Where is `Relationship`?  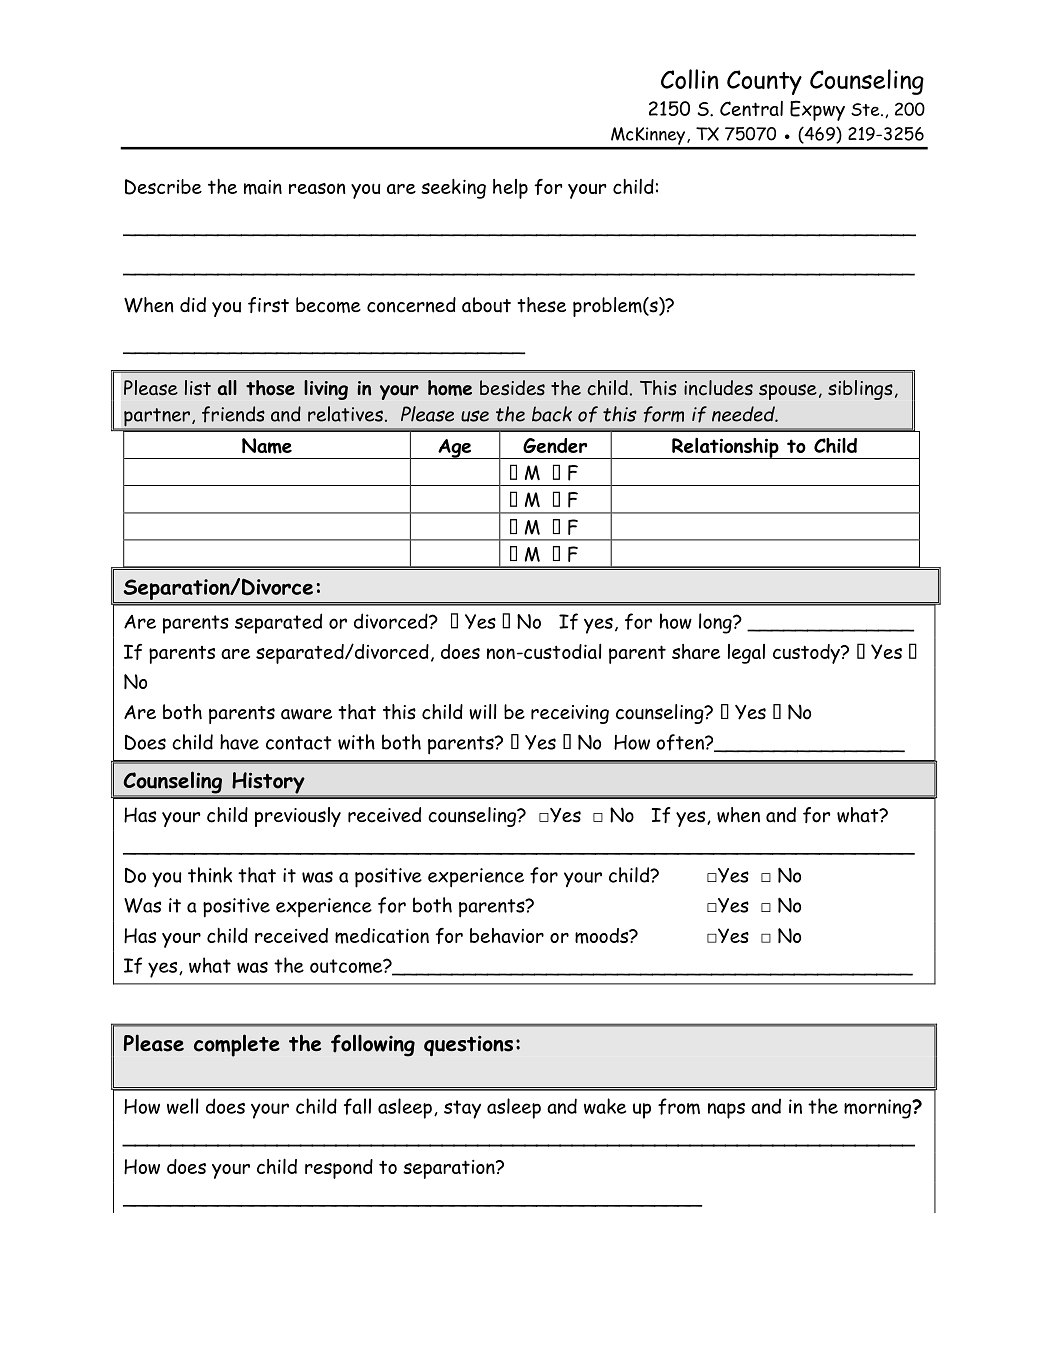 Relationship is located at coordinates (725, 448).
